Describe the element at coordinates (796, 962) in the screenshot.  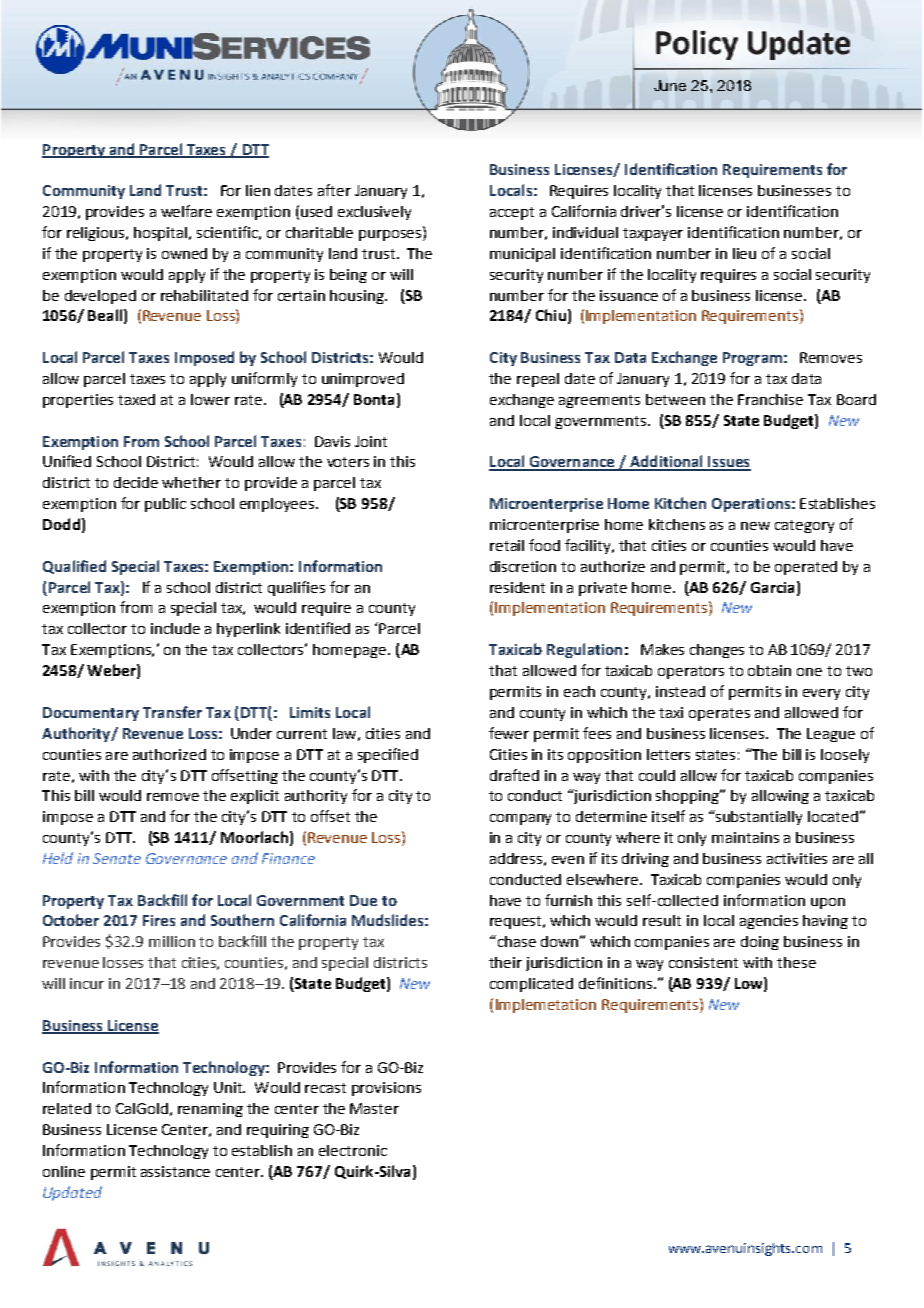
I see `these` at that location.
